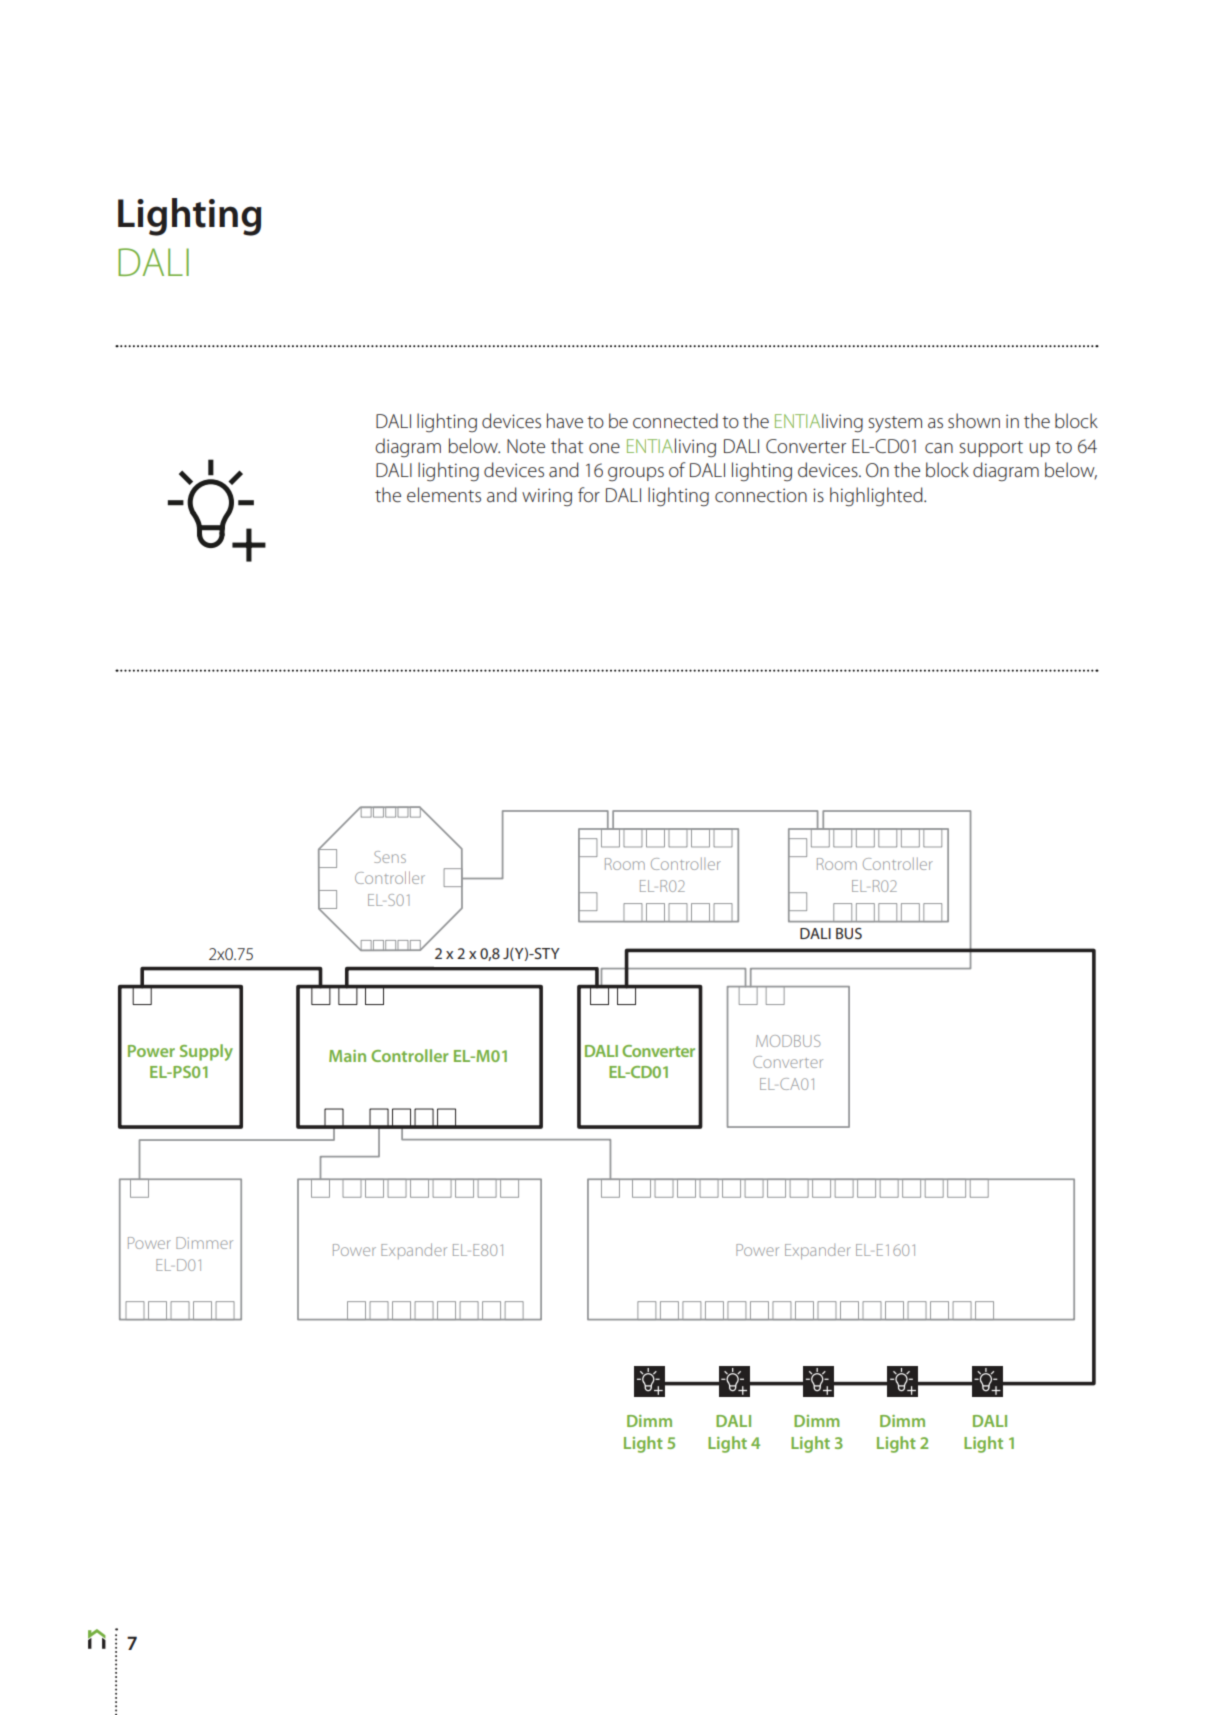 This image has width=1213, height=1715. What do you see at coordinates (206, 1052) in the image?
I see `Supply` at bounding box center [206, 1052].
